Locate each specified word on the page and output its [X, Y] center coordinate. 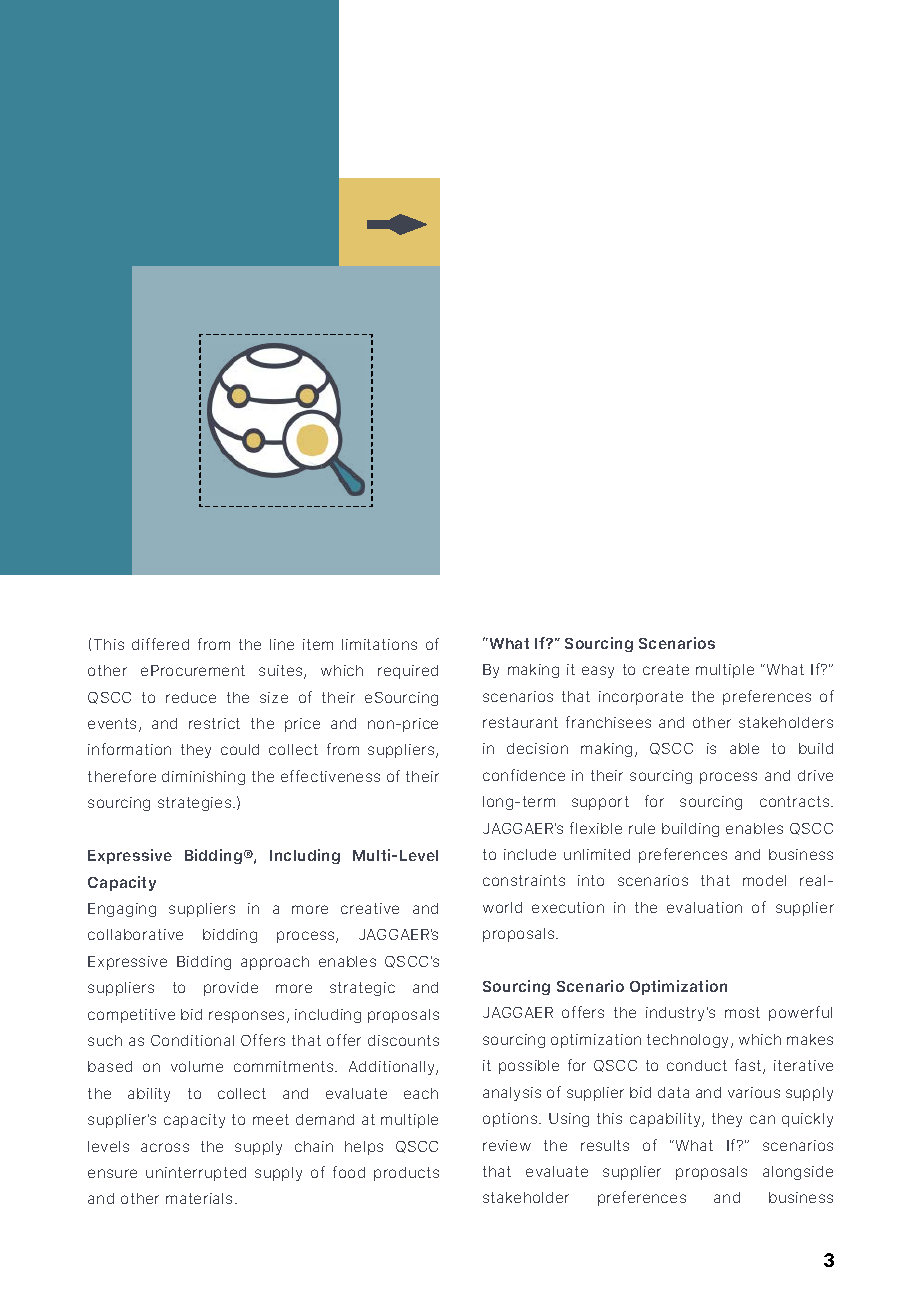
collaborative [135, 934]
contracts [796, 801]
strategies [196, 804]
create [666, 669]
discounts [403, 1040]
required [408, 672]
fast [749, 1066]
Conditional [192, 1040]
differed [160, 644]
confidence [524, 775]
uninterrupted [196, 1174]
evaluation [704, 907]
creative [370, 908]
